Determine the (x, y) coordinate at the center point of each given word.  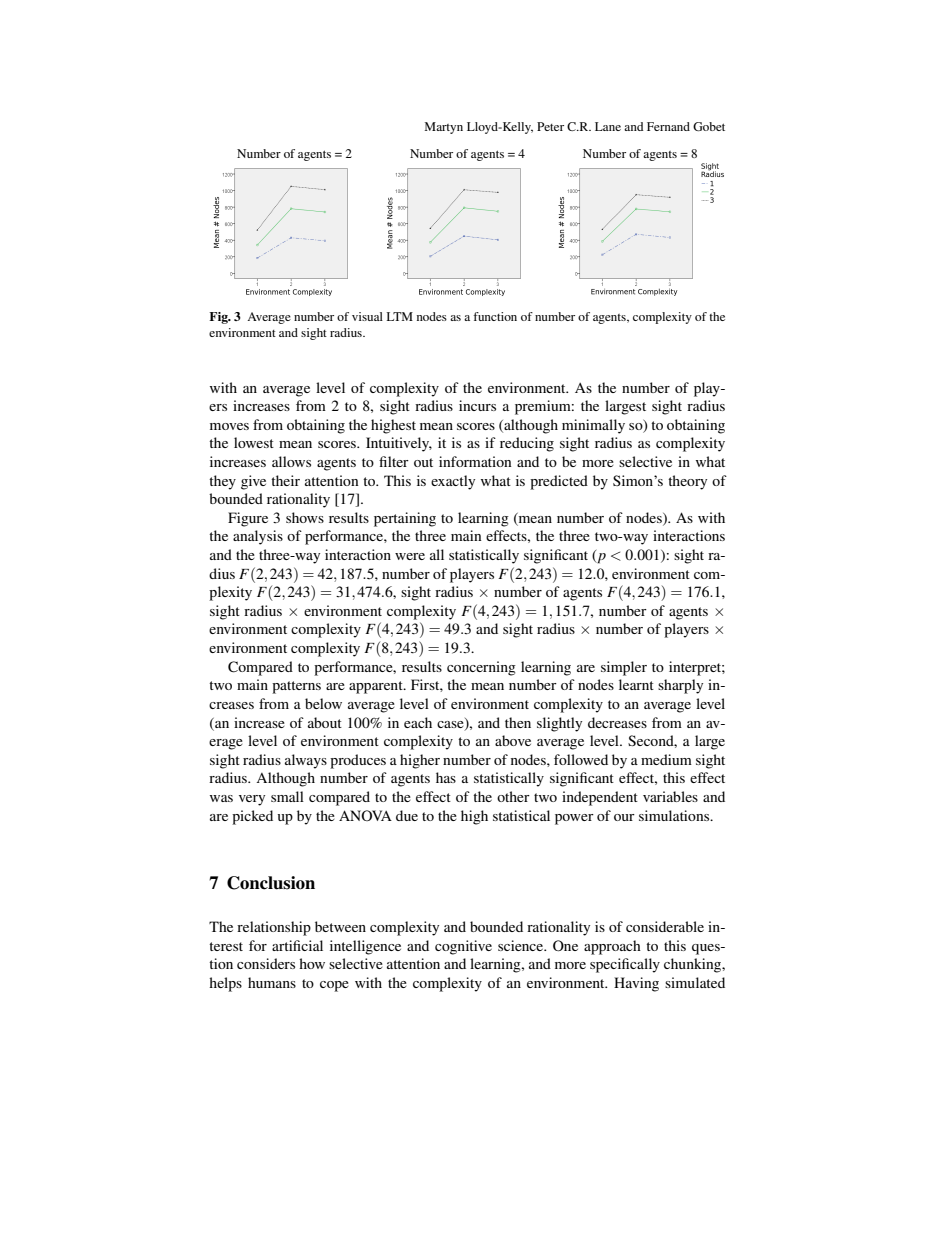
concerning (481, 668)
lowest (254, 442)
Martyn (444, 128)
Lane (608, 126)
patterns (296, 687)
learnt (636, 684)
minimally (593, 426)
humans (272, 982)
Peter (550, 126)
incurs (477, 405)
